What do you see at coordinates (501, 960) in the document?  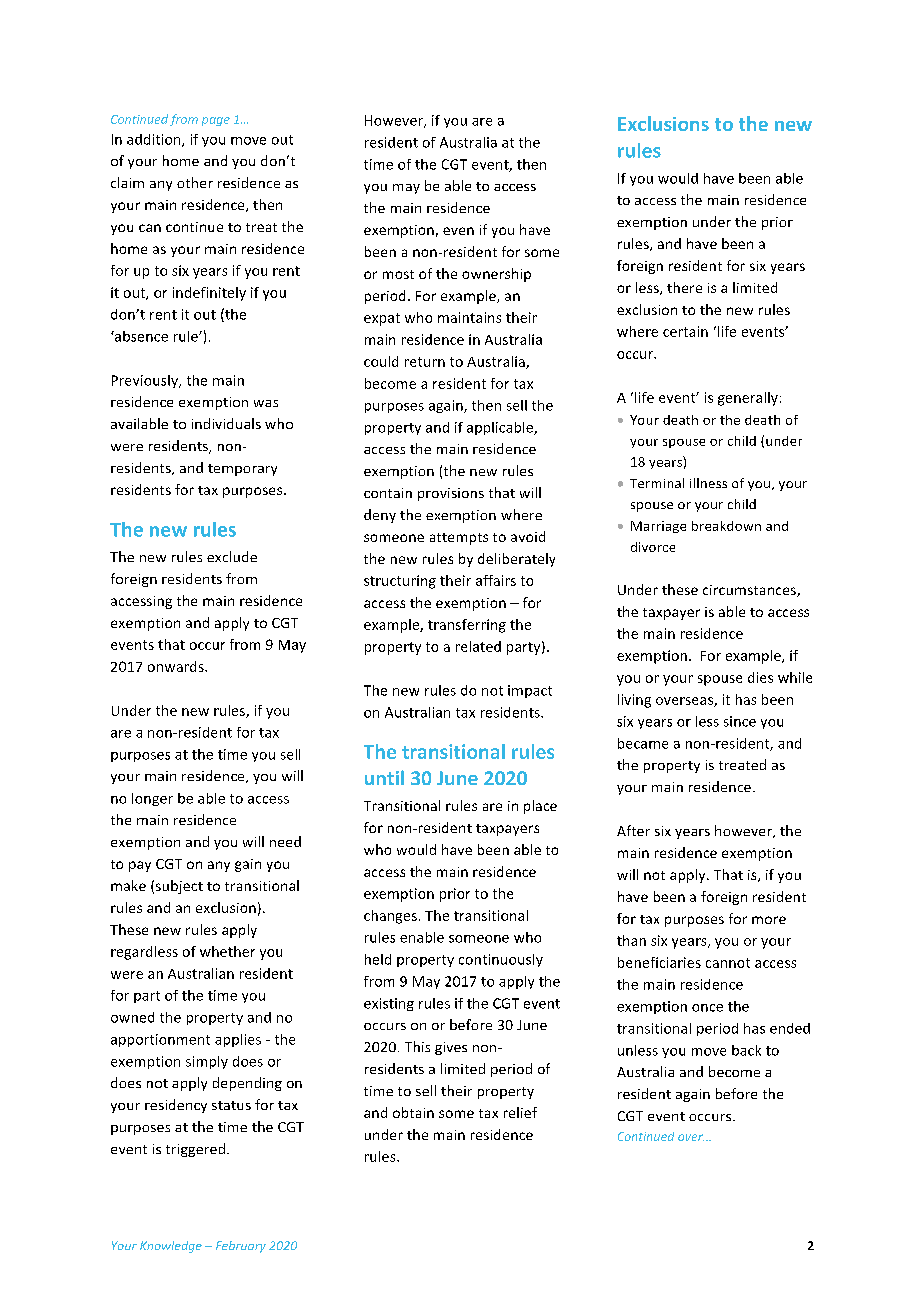 I see `continuously` at bounding box center [501, 960].
